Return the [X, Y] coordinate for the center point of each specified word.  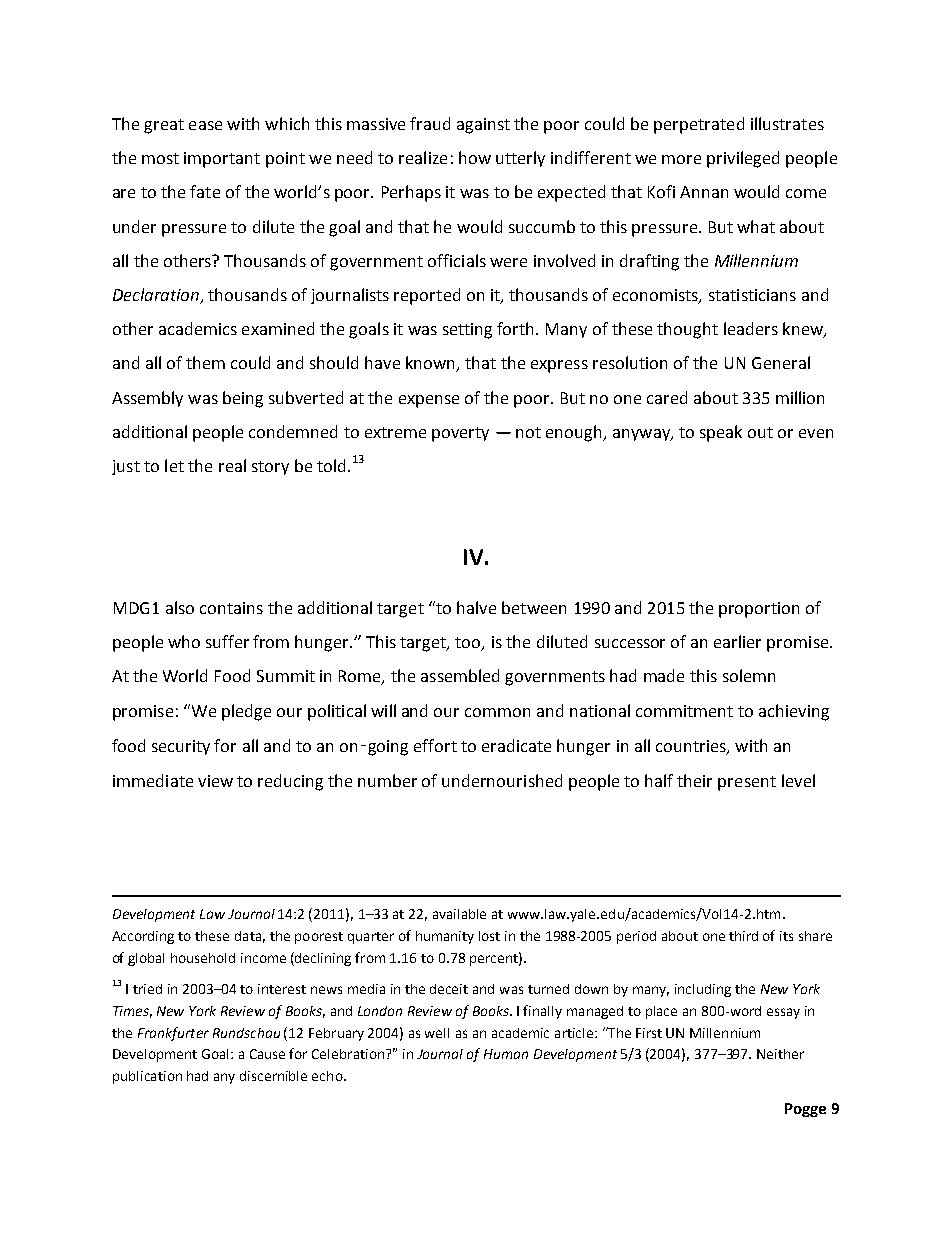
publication [147, 1077]
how [475, 157]
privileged [743, 159]
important [222, 160]
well [437, 1033]
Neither [780, 1054]
